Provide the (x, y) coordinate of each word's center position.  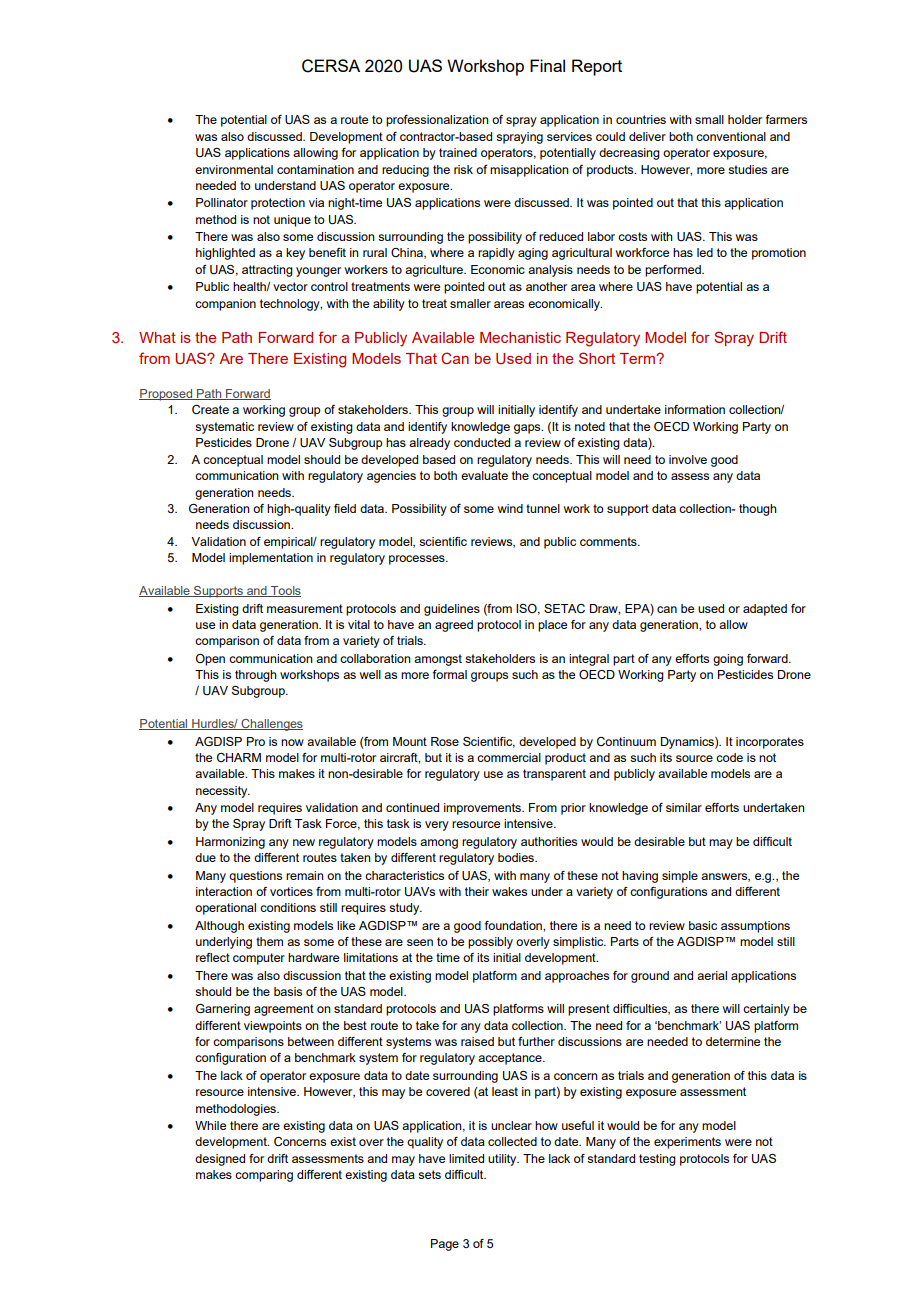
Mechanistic (520, 337)
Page (445, 1245)
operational (225, 909)
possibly (490, 943)
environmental (234, 169)
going (728, 660)
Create (210, 410)
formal (449, 674)
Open (210, 660)
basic (703, 925)
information (695, 409)
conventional (731, 136)
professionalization (437, 121)
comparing (264, 1176)
